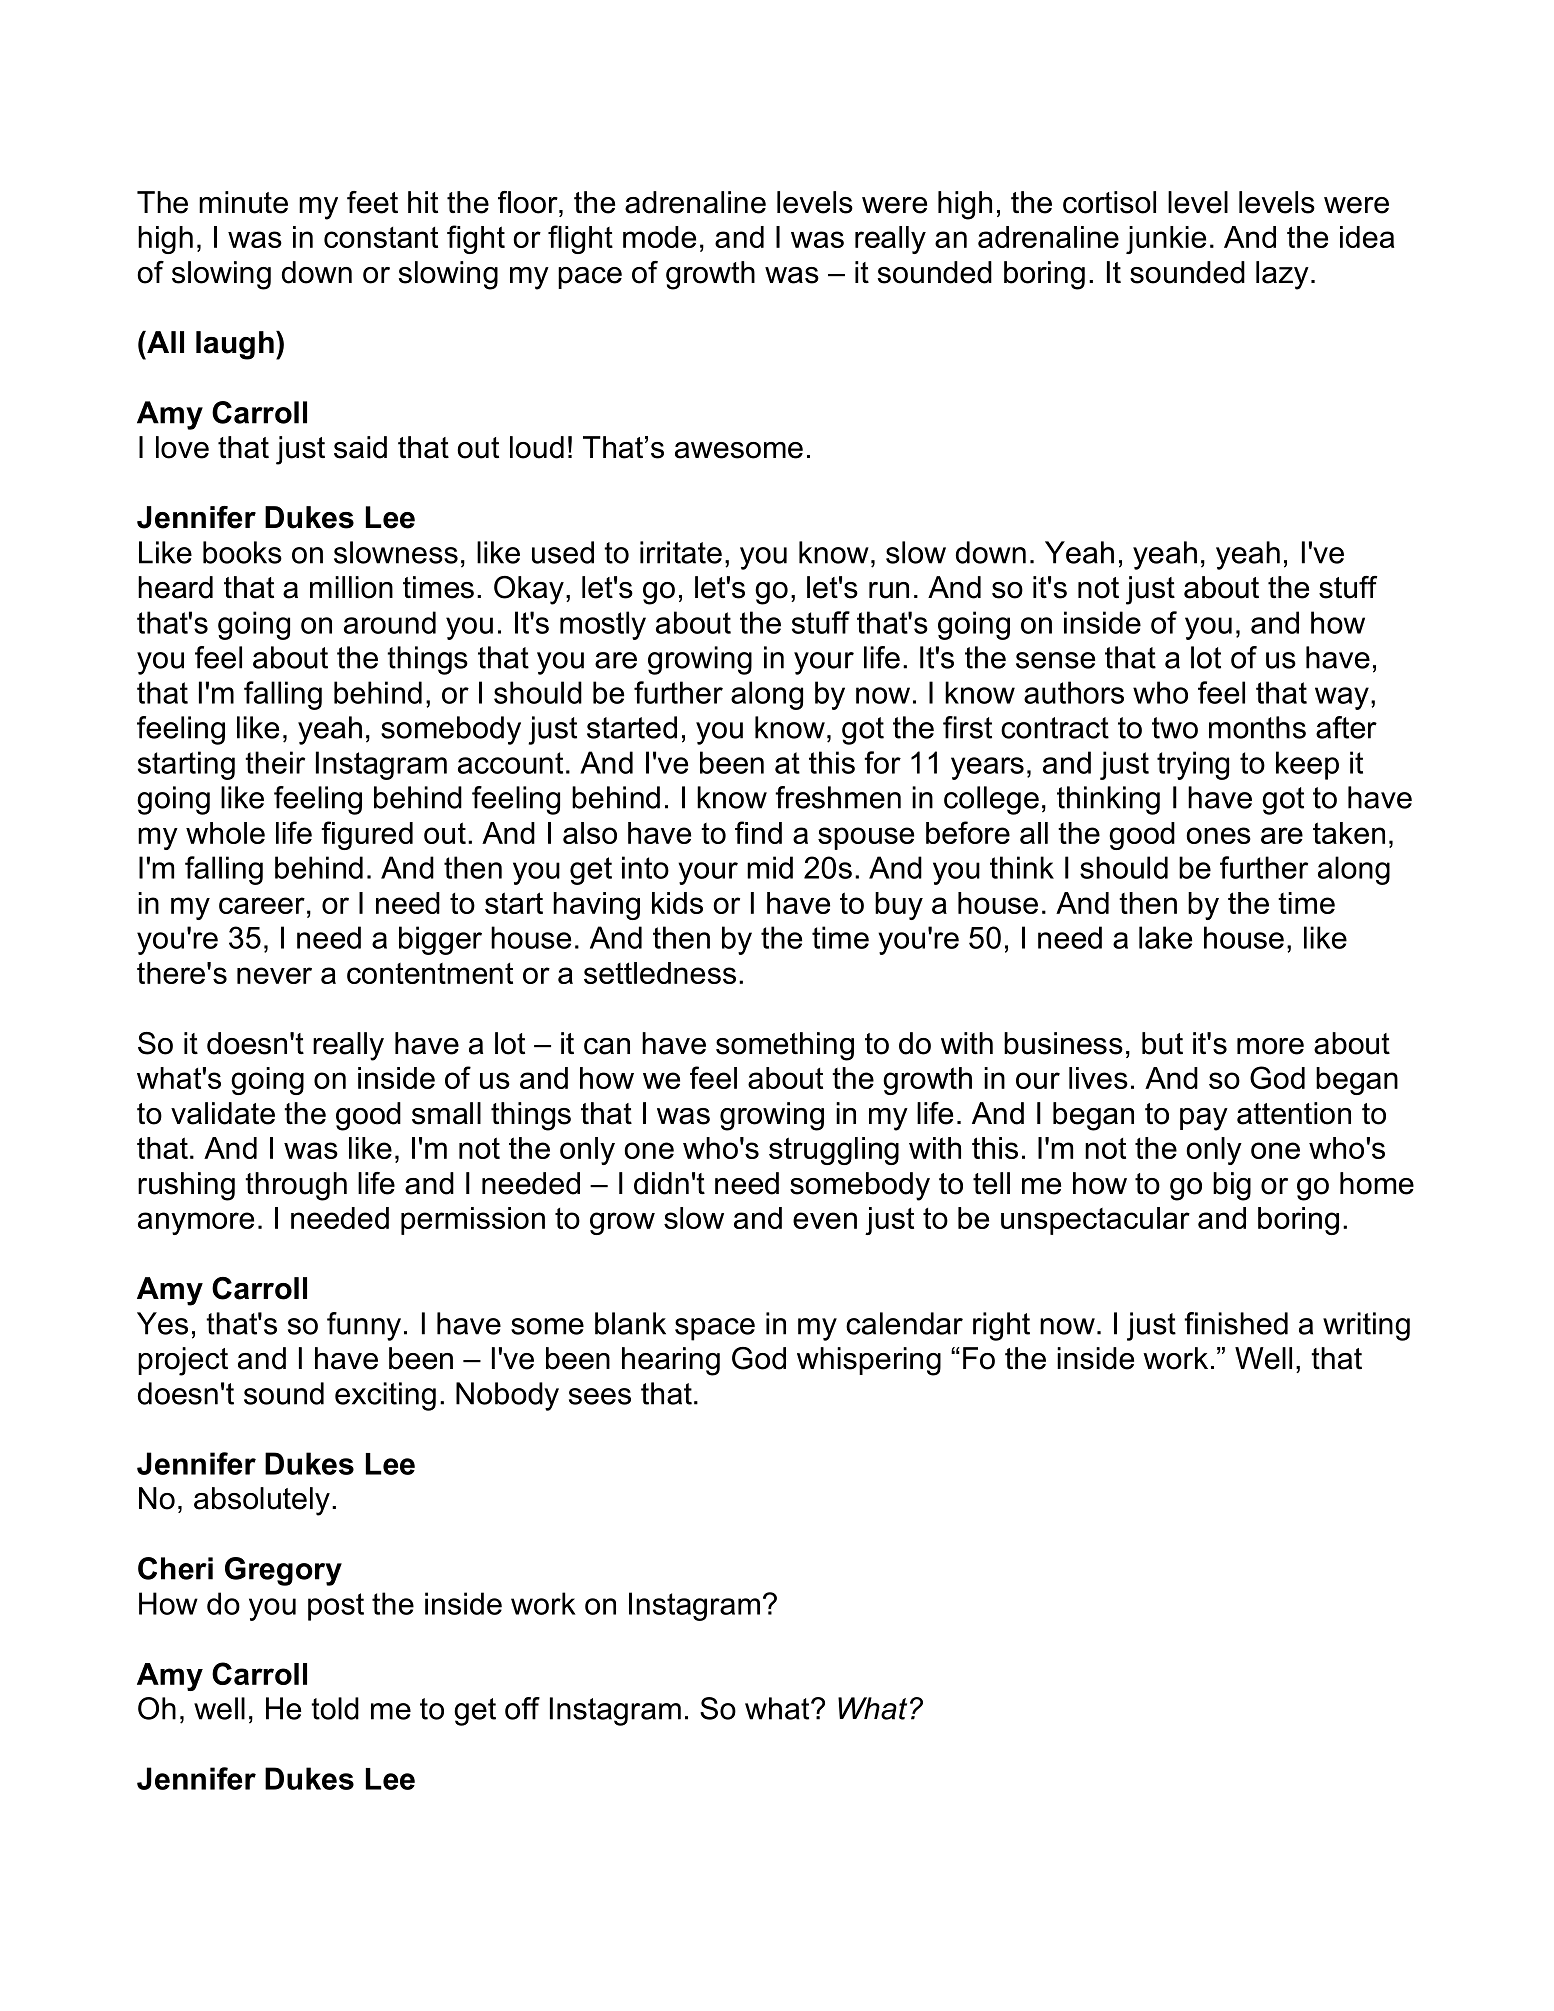  I want to click on never, so click(274, 975).
